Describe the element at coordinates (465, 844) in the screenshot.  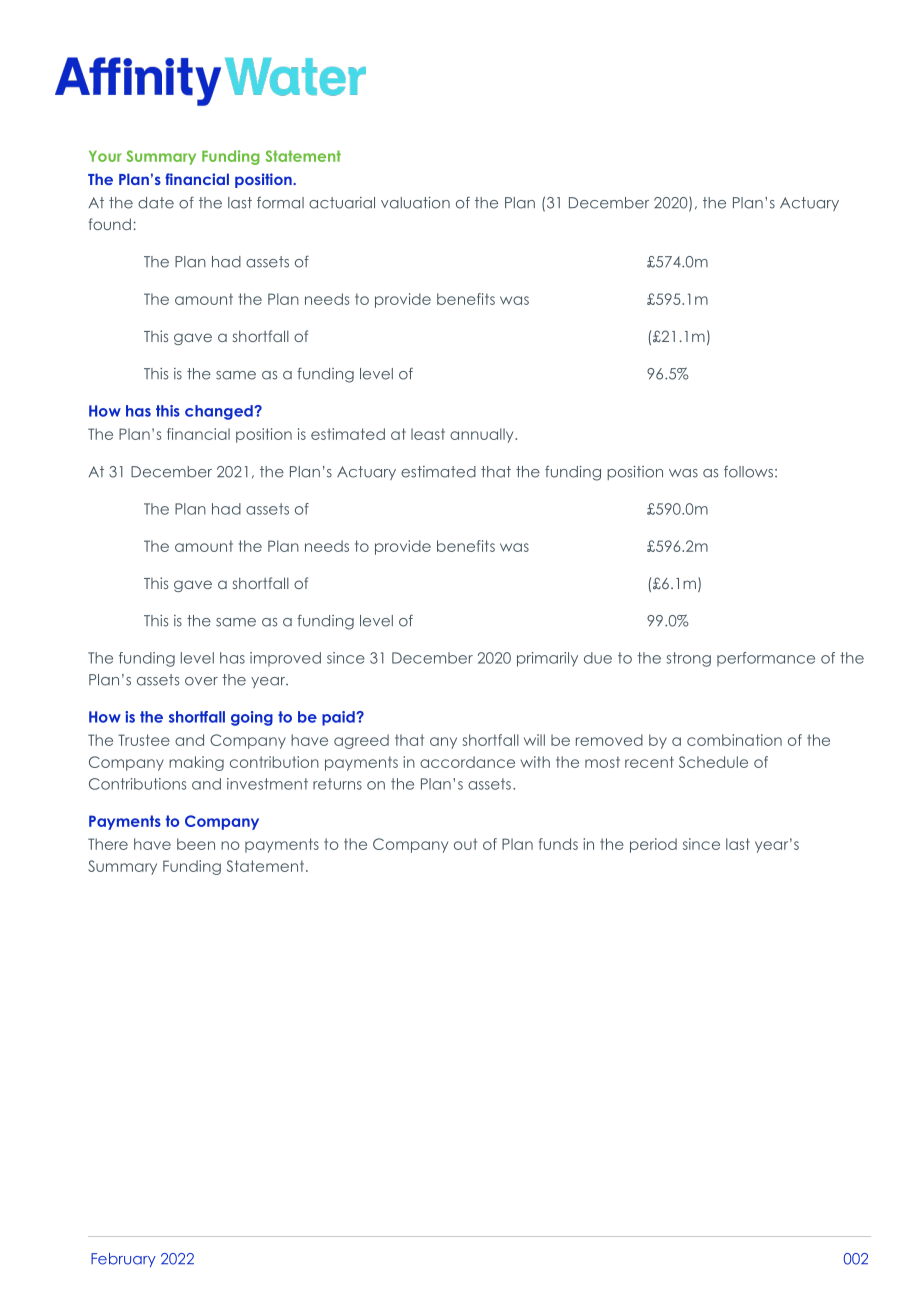
I see `out` at that location.
